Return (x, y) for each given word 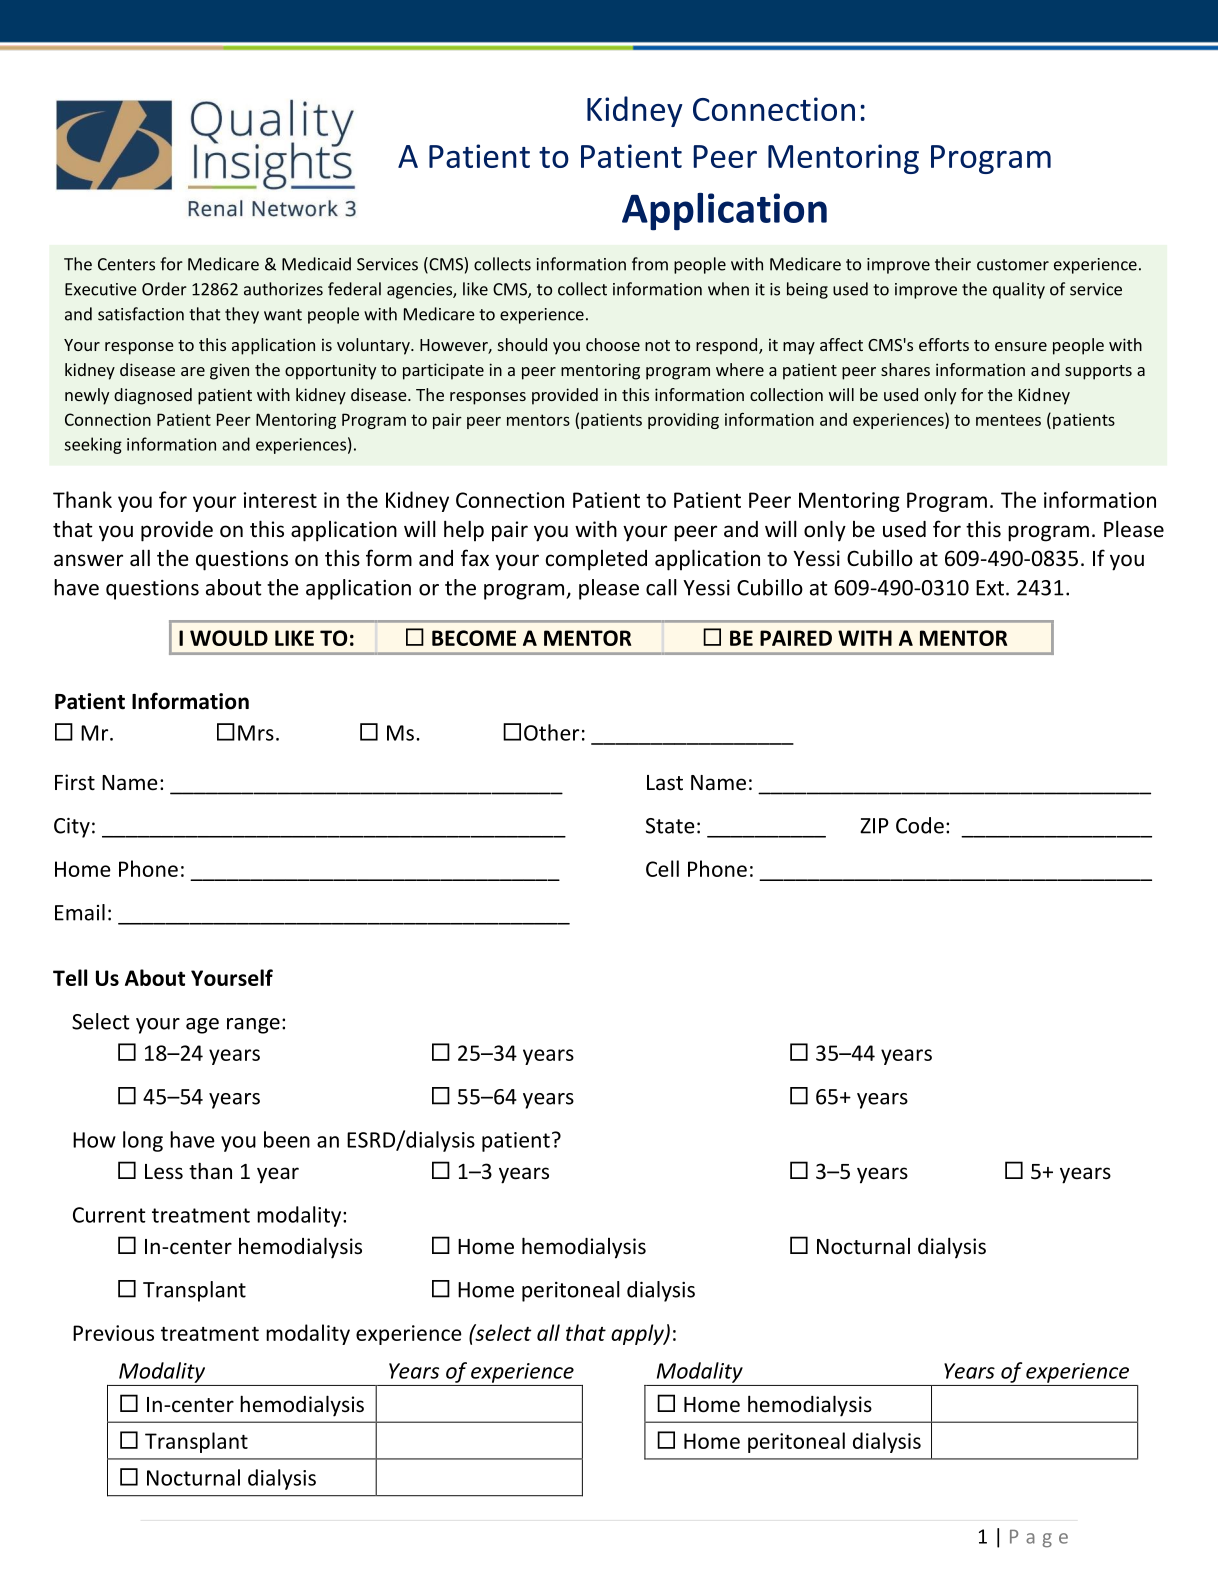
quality (1019, 290)
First (75, 782)
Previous (113, 1333)
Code (920, 825)
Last (665, 783)
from (650, 264)
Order (164, 289)
